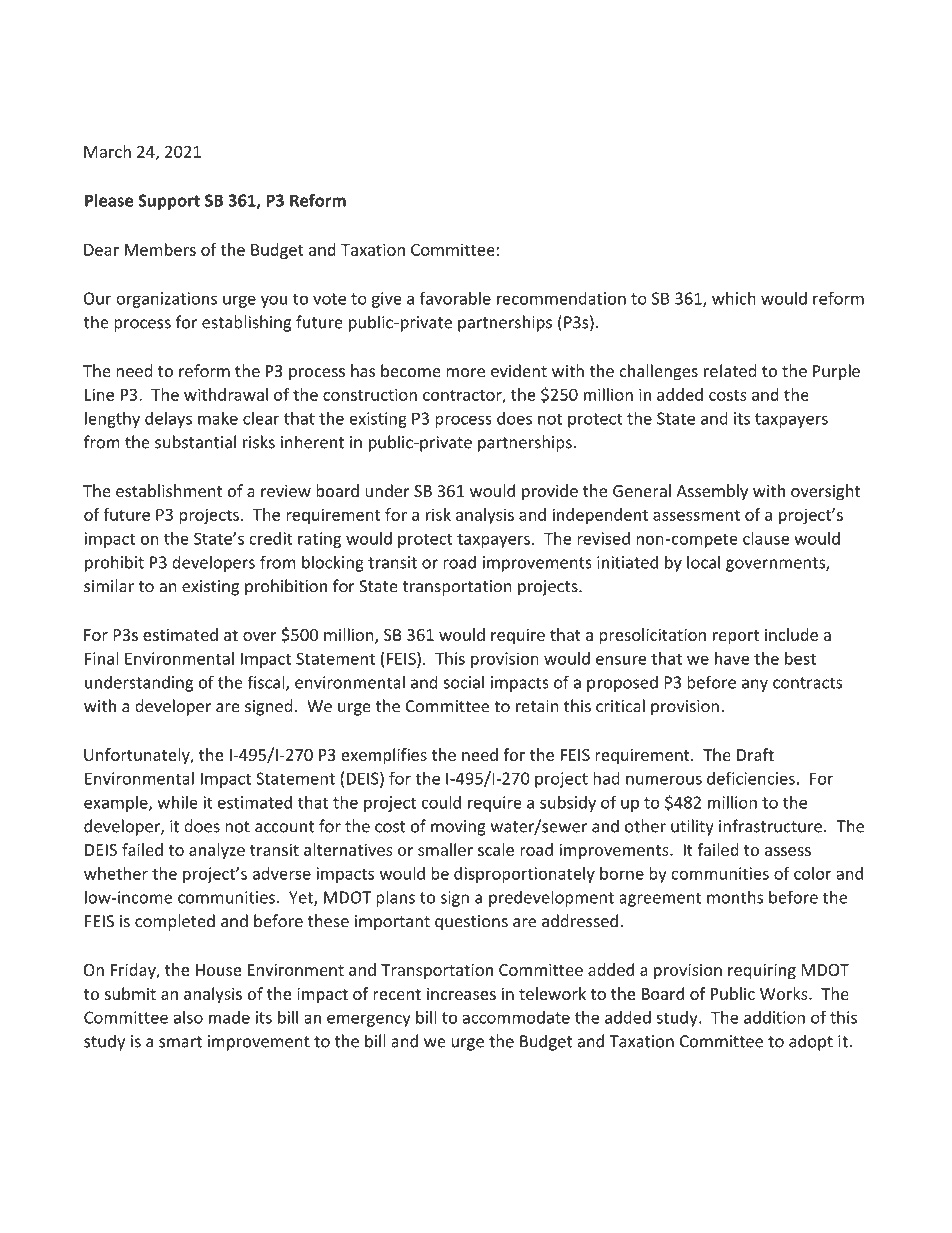 This screenshot has height=1233, width=952. I want to click on which, so click(734, 298).
